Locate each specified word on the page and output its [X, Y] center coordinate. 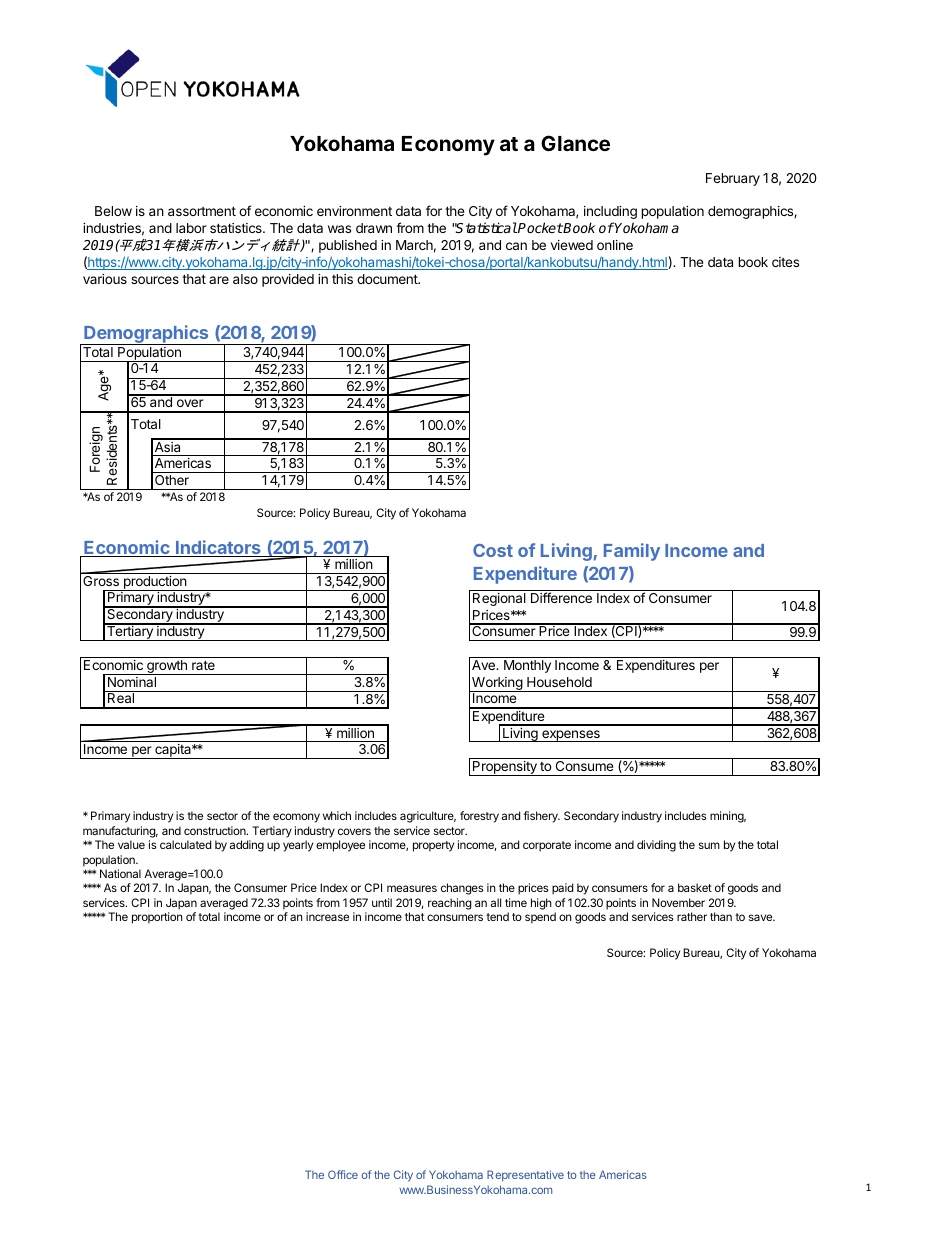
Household [559, 682]
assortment [202, 211]
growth [167, 667]
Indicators [218, 548]
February [733, 179]
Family [632, 552]
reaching [450, 904]
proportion [157, 918]
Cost [493, 550]
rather [692, 916]
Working [497, 684]
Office [343, 1174]
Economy [448, 146]
